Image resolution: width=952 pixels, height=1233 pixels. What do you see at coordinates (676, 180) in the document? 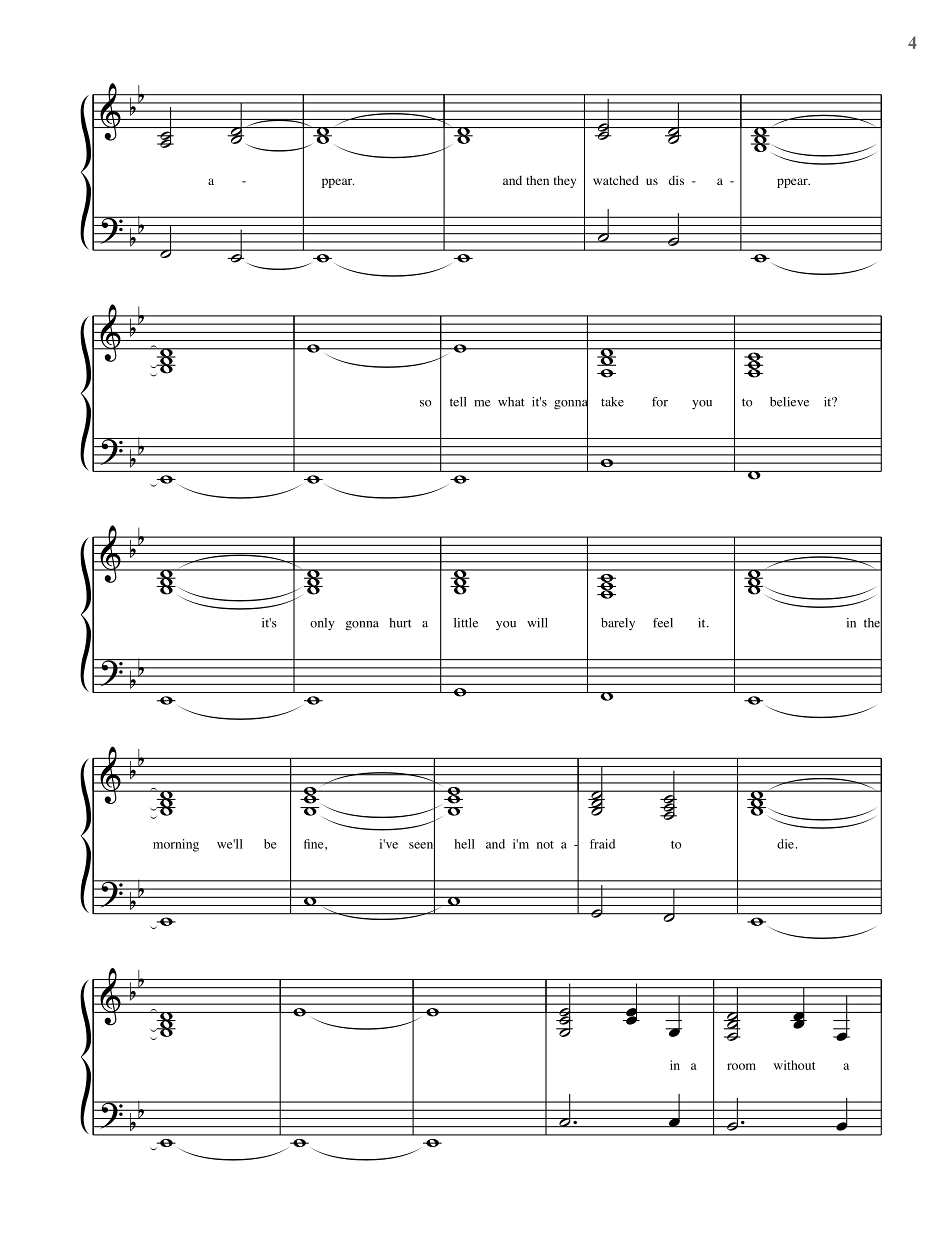
I see `dis` at bounding box center [676, 180].
